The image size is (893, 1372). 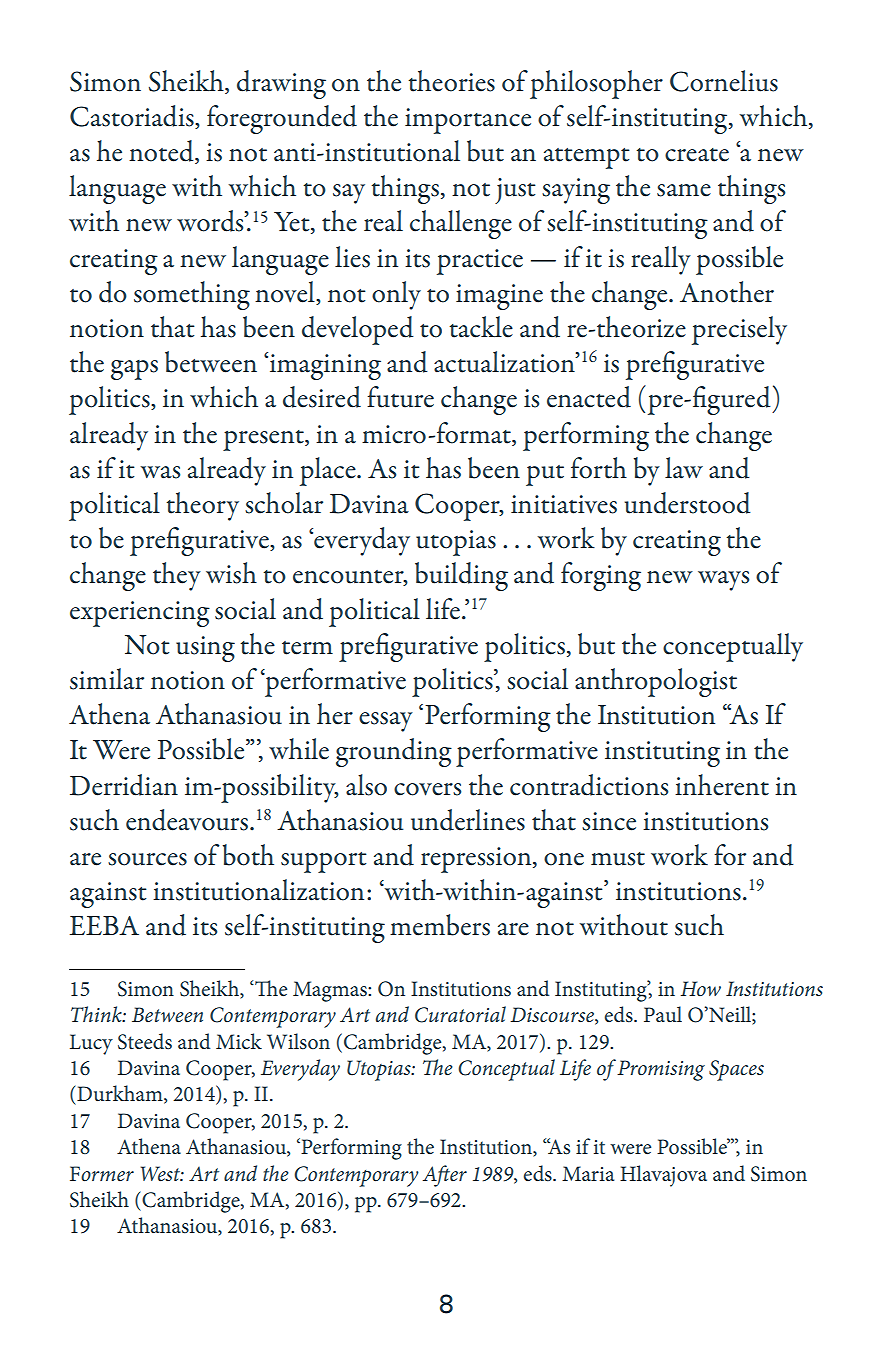 I want to click on create, so click(x=697, y=155).
